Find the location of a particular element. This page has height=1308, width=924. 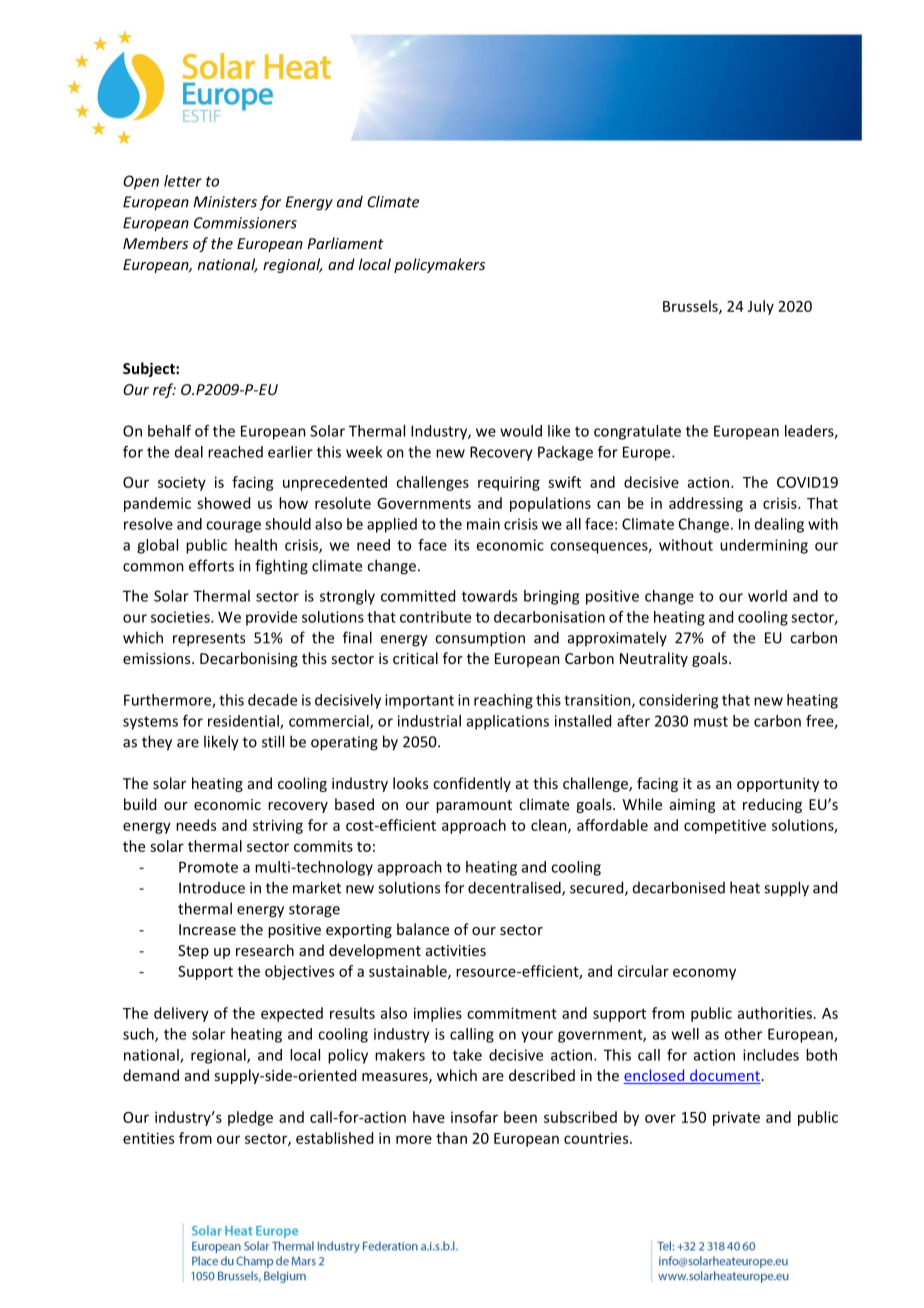

congratulate is located at coordinates (637, 432).
